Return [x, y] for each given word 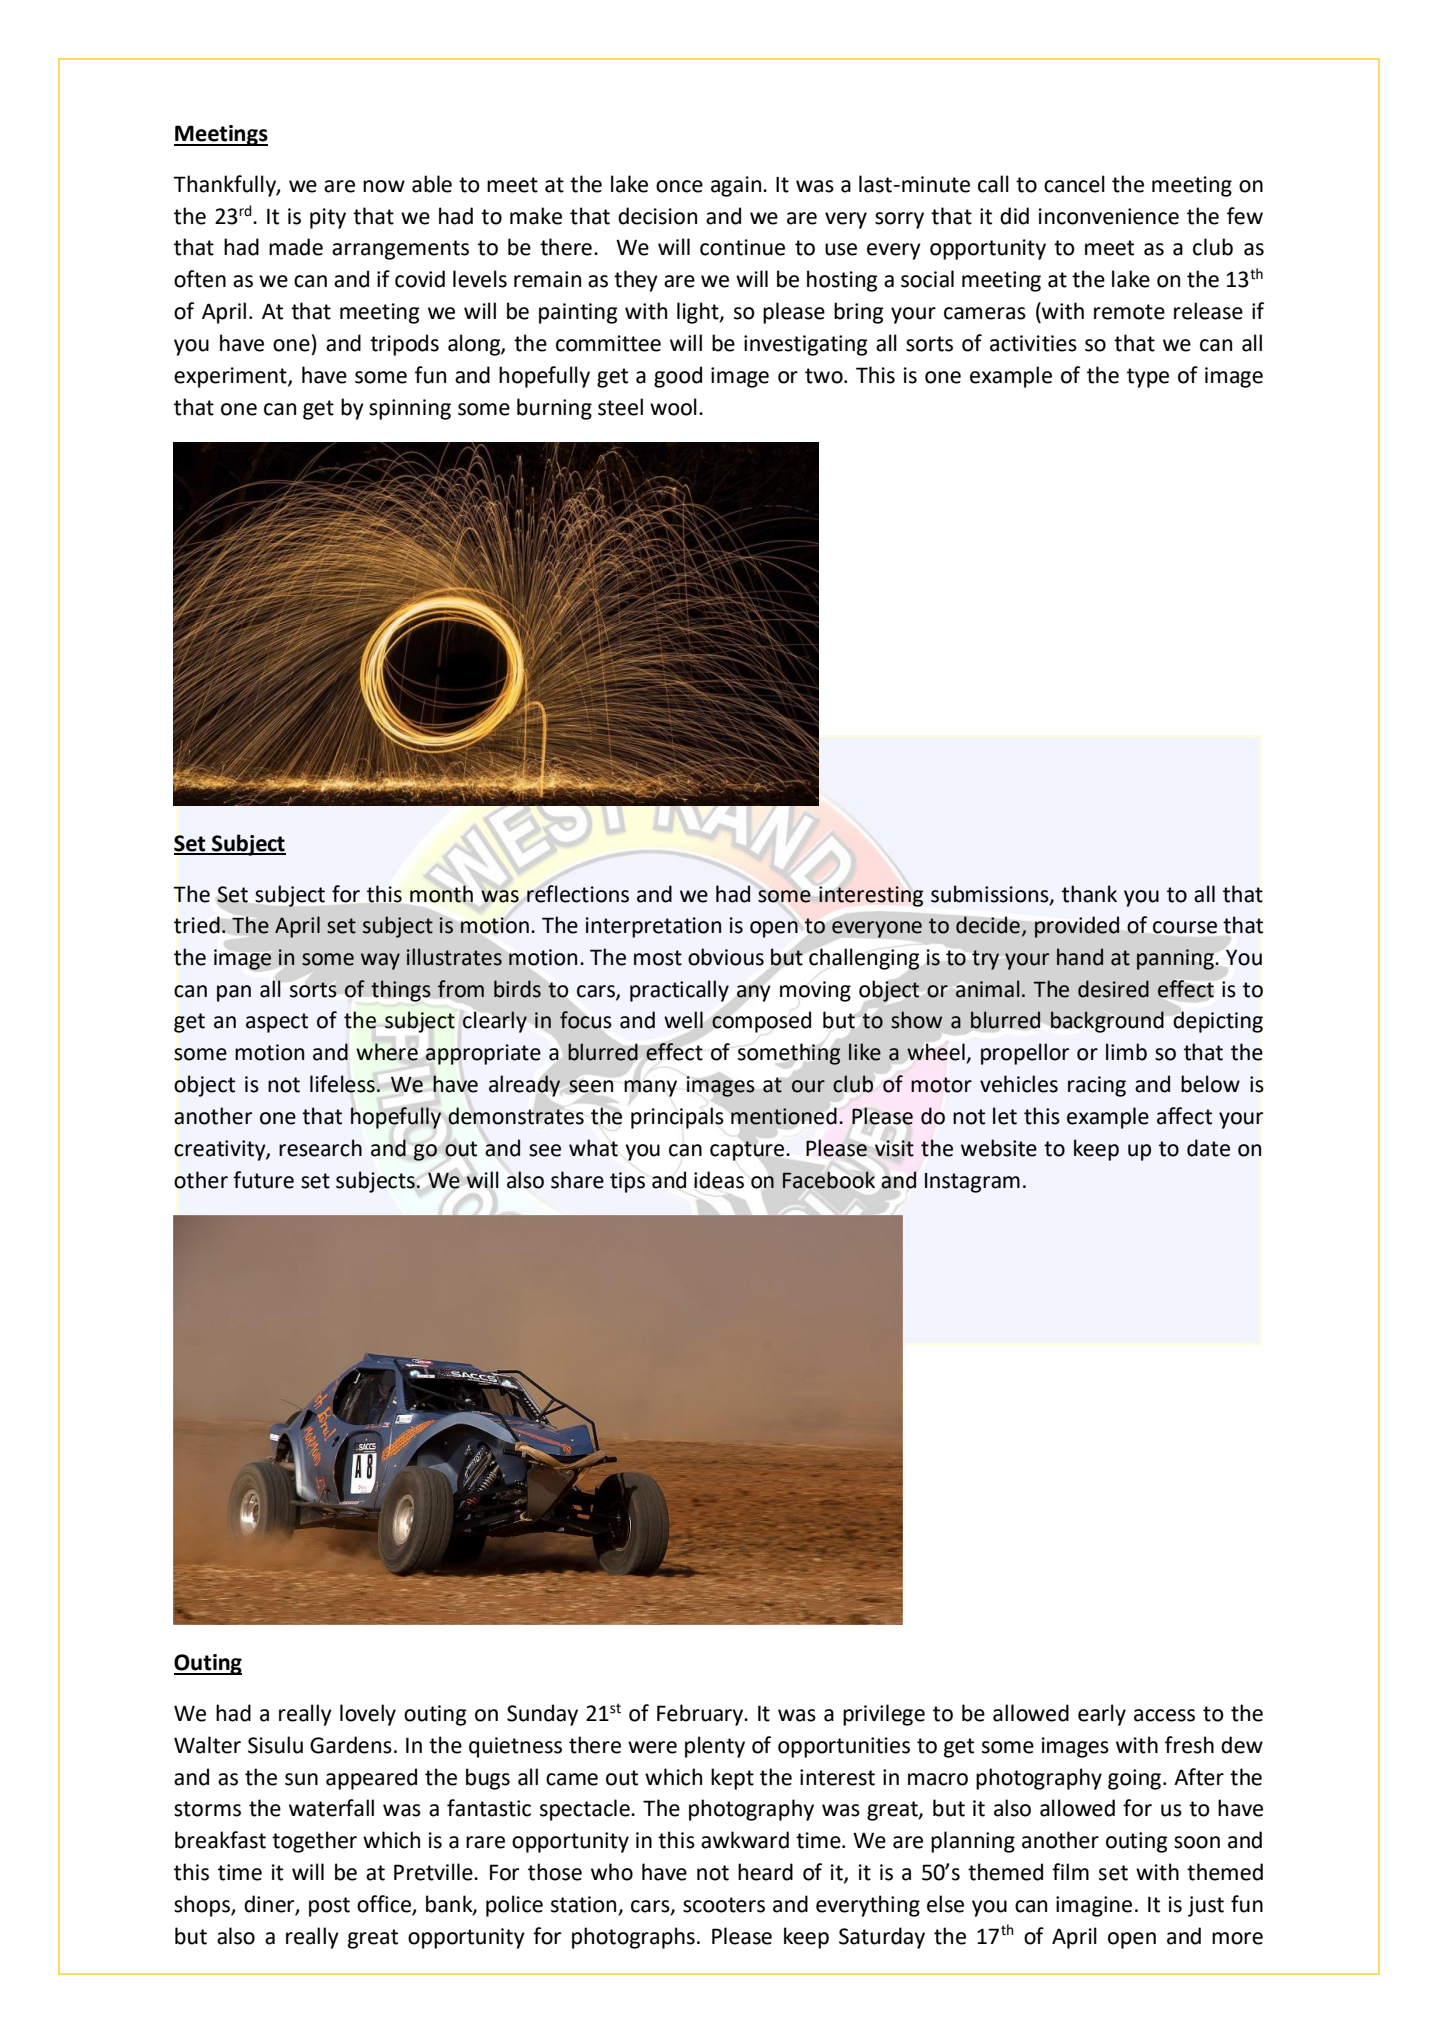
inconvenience [1109, 216]
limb [1126, 1052]
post [329, 1907]
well [683, 1020]
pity [328, 218]
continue [742, 247]
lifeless [342, 1084]
